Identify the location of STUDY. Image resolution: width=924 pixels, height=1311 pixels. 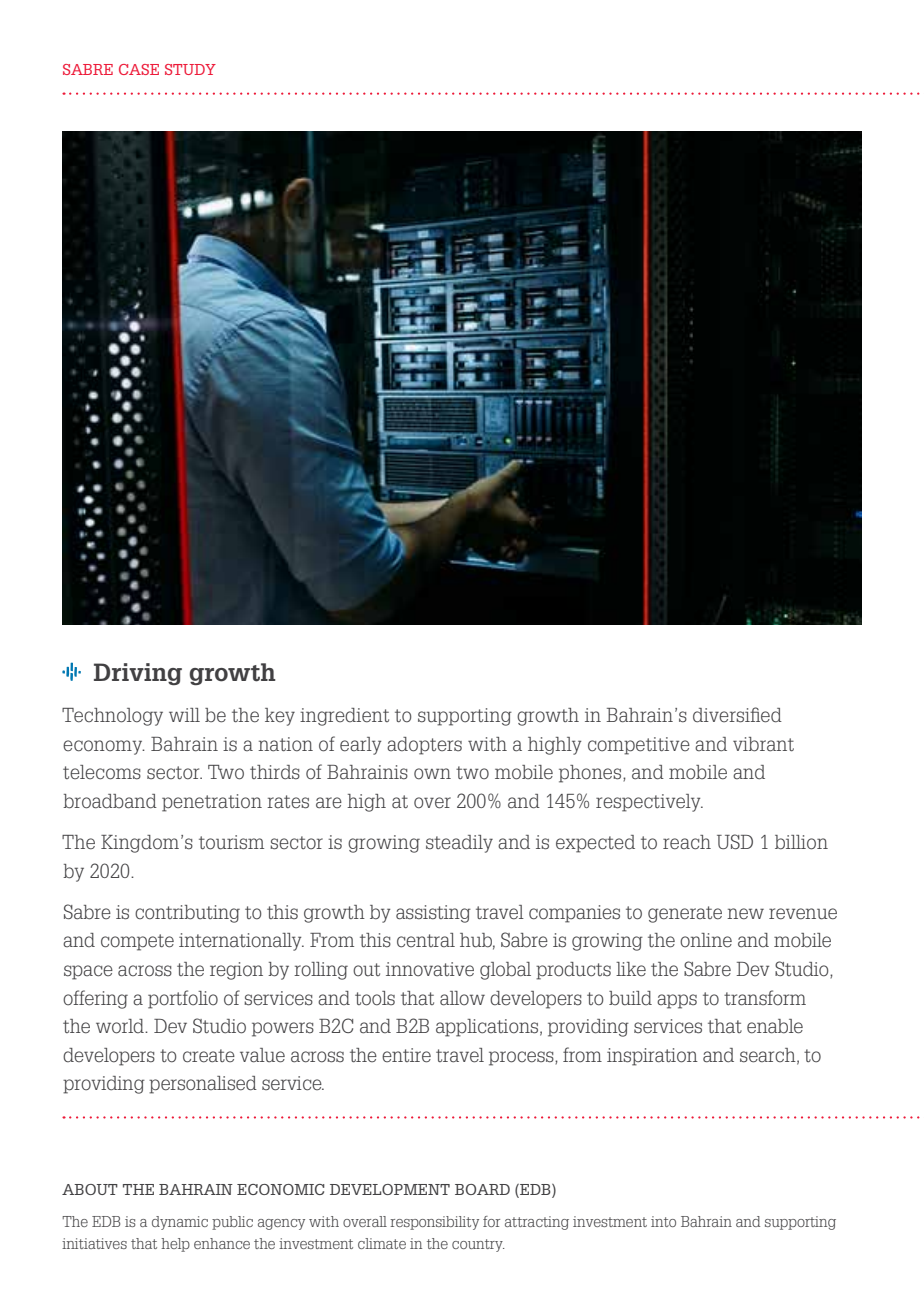
(190, 69).
